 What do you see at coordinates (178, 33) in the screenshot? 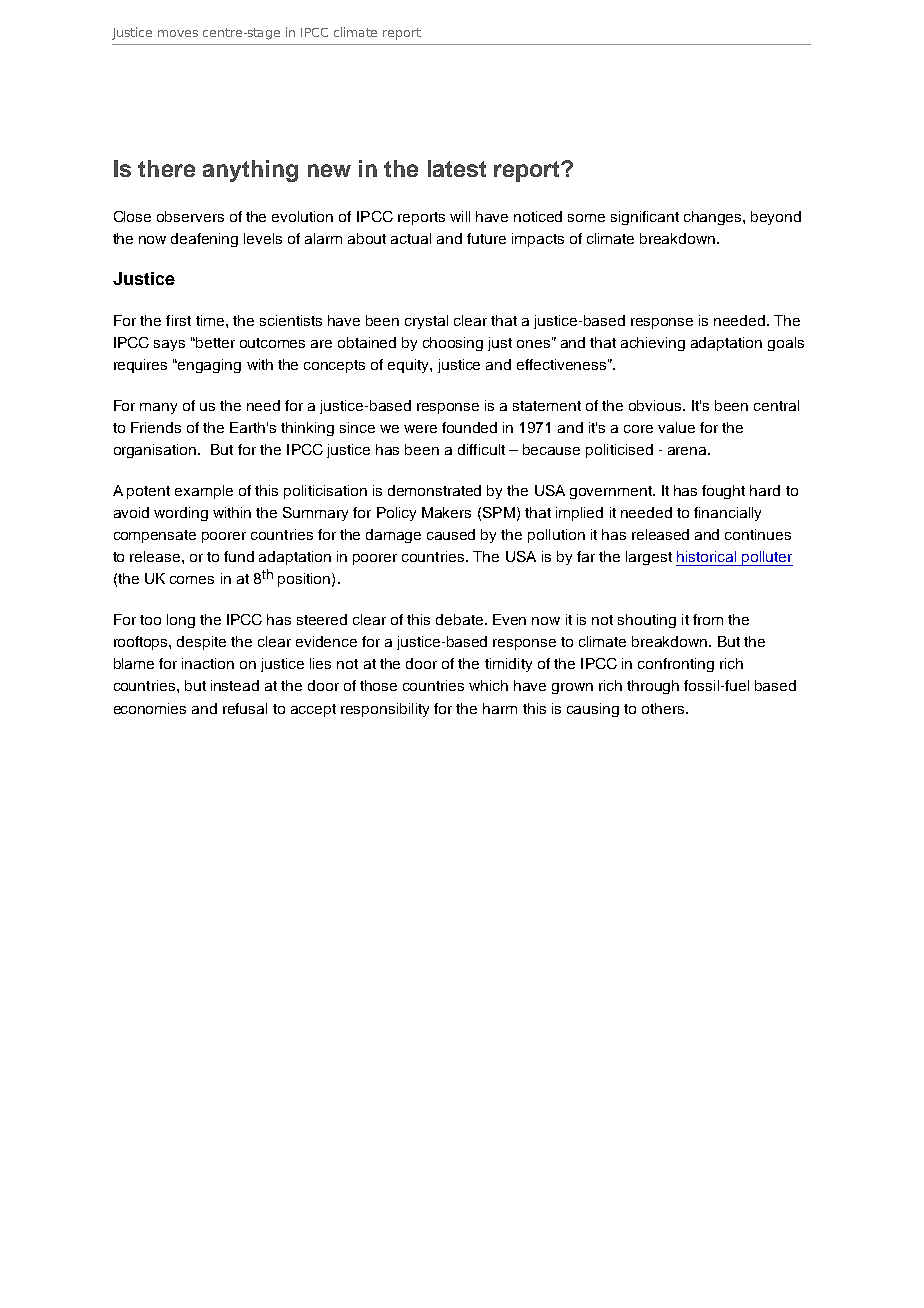
I see `moves` at bounding box center [178, 33].
